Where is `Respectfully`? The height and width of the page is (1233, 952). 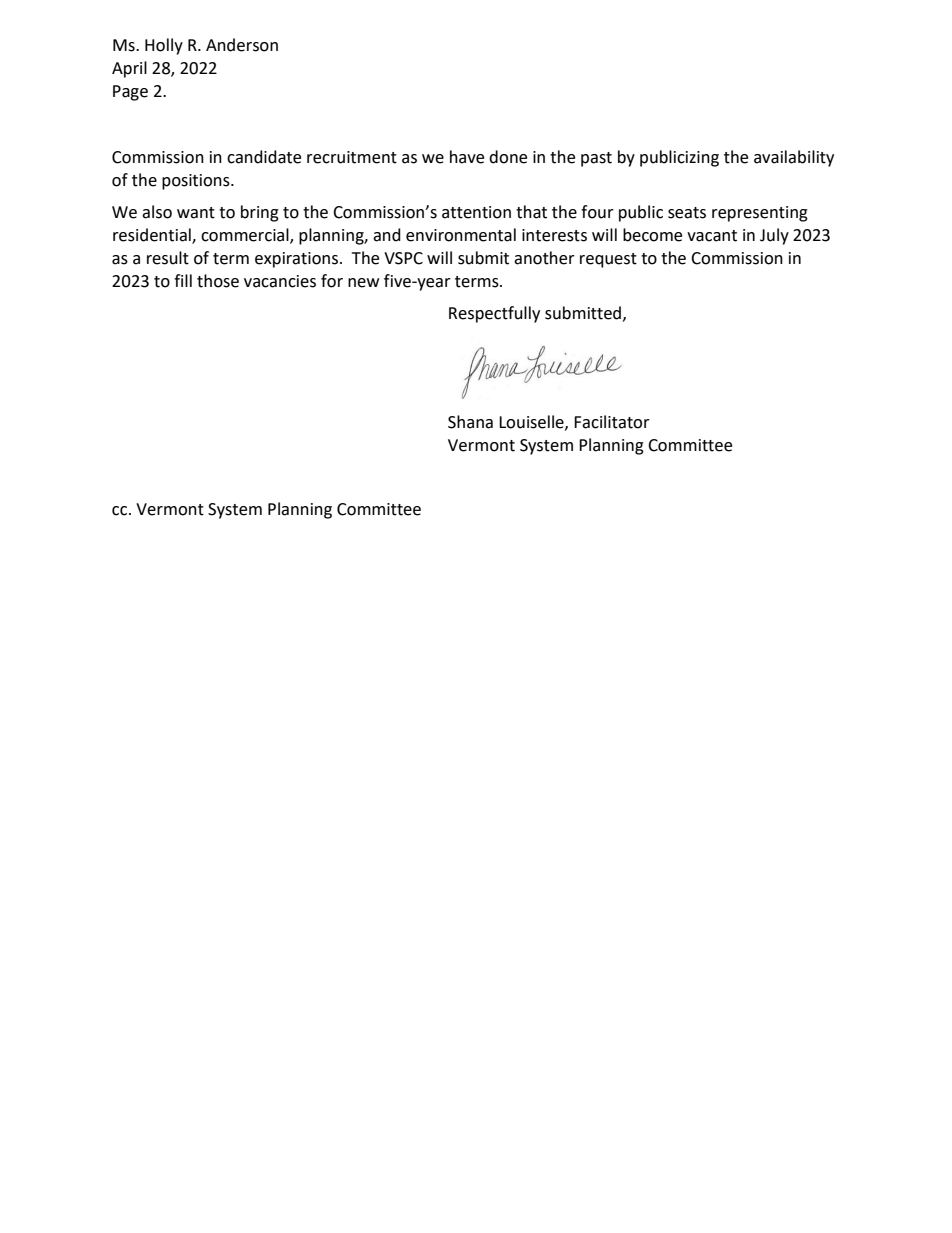
Respectfully is located at coordinates (494, 314).
